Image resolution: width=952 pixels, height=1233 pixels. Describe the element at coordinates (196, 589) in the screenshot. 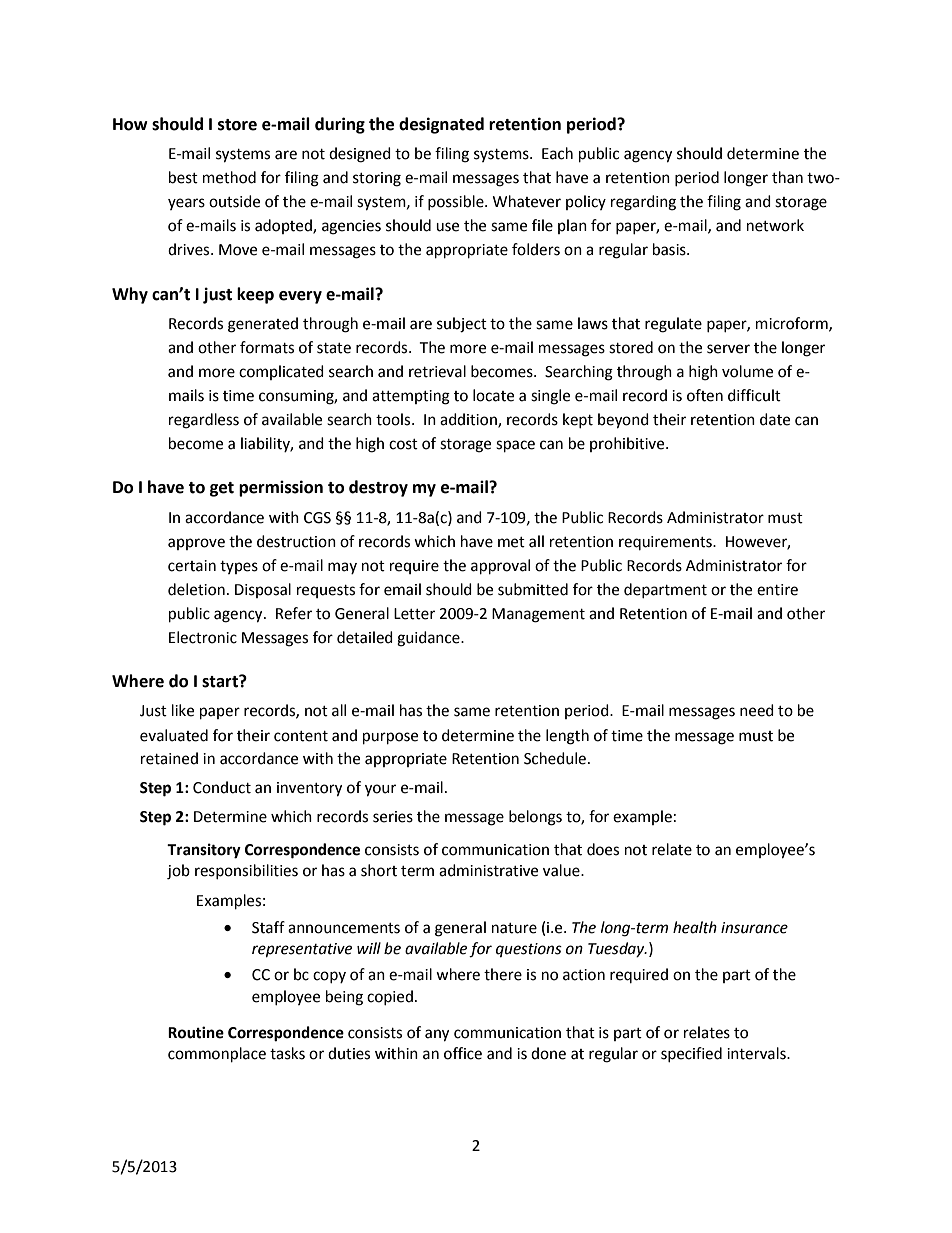

I see `deletion` at that location.
